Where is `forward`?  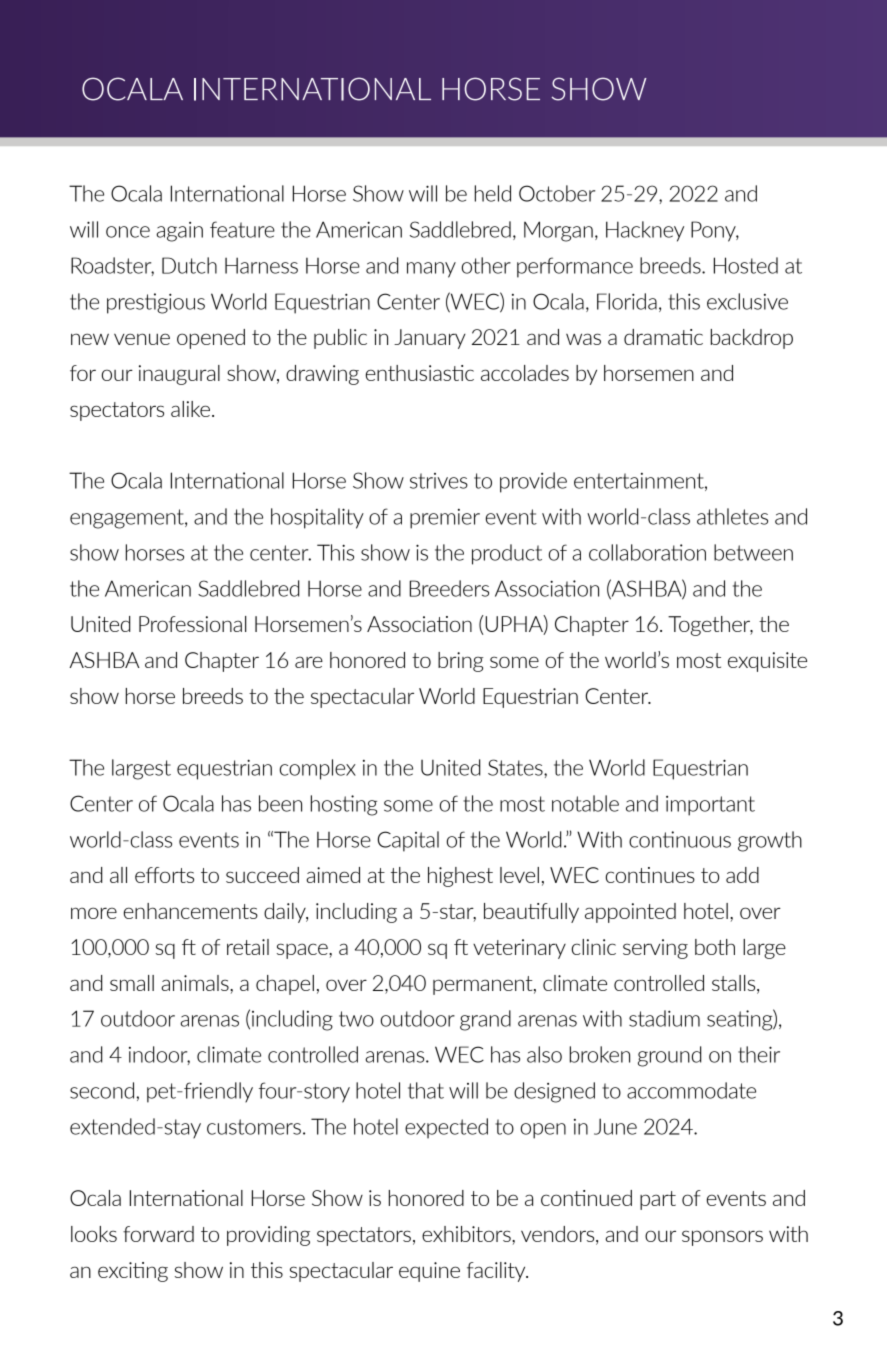 forward is located at coordinates (158, 1234).
